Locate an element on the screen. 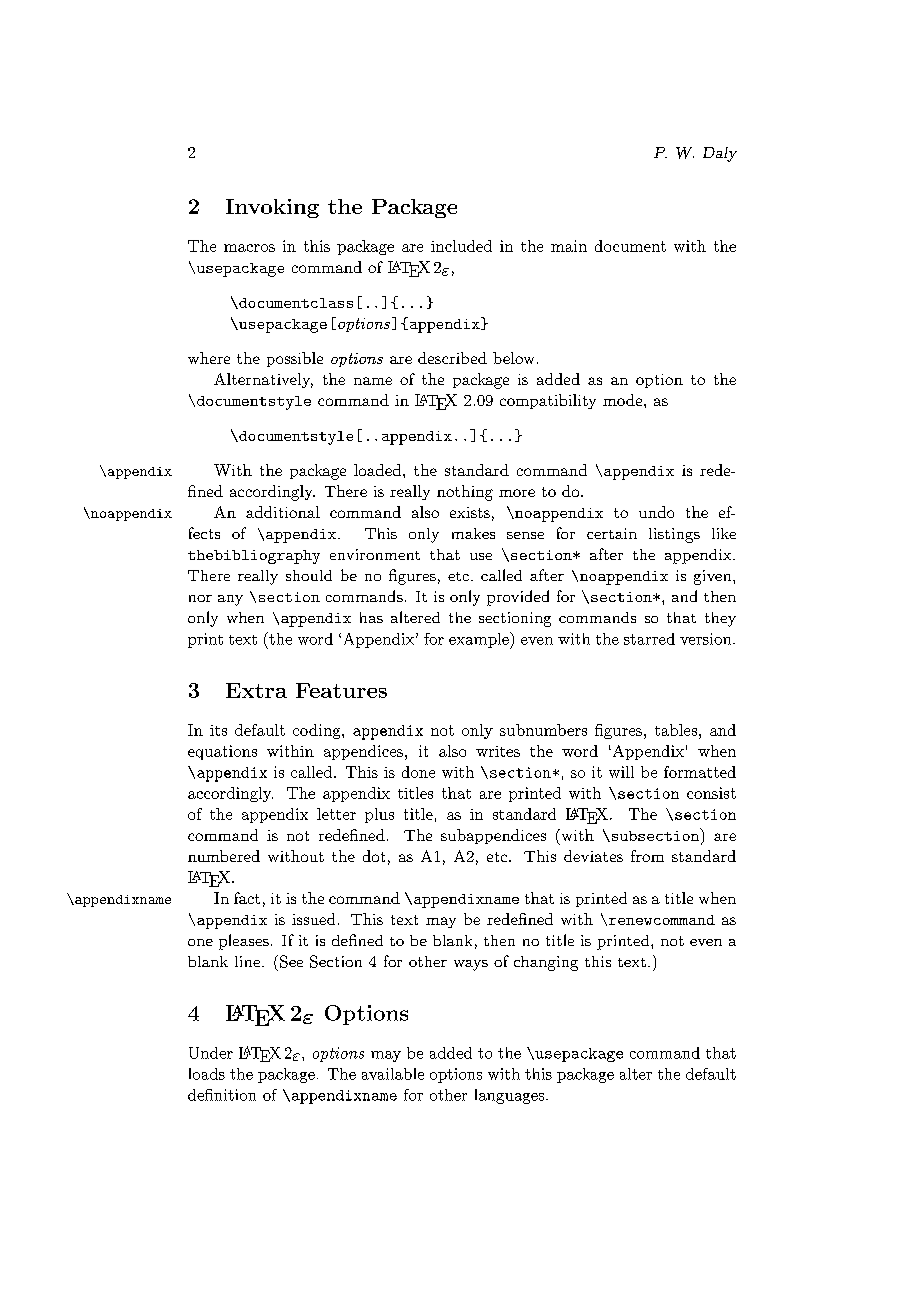 The width and height of the screenshot is (924, 1308). writes is located at coordinates (498, 751).
